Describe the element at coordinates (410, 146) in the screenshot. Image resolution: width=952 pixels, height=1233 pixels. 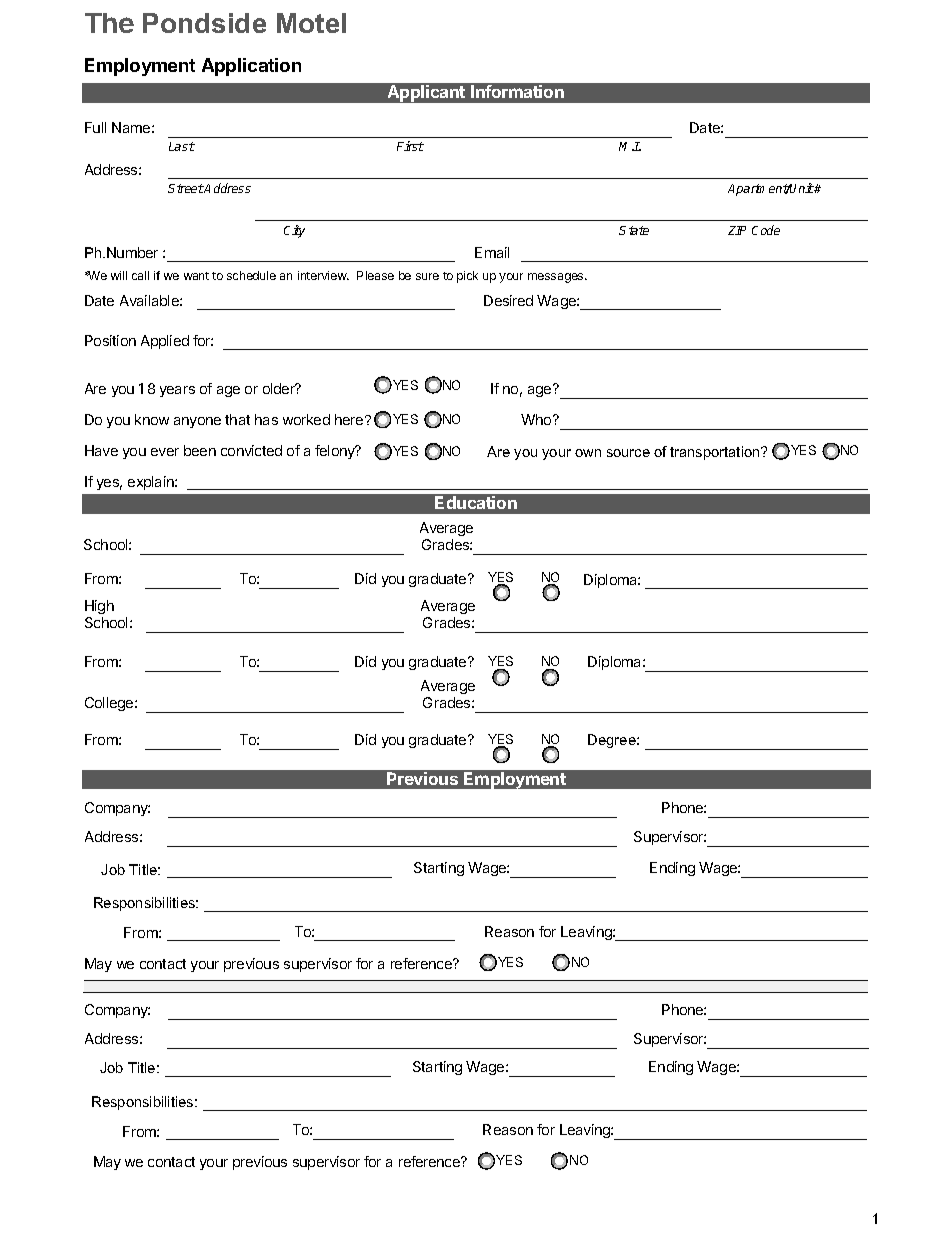
I see `First` at that location.
